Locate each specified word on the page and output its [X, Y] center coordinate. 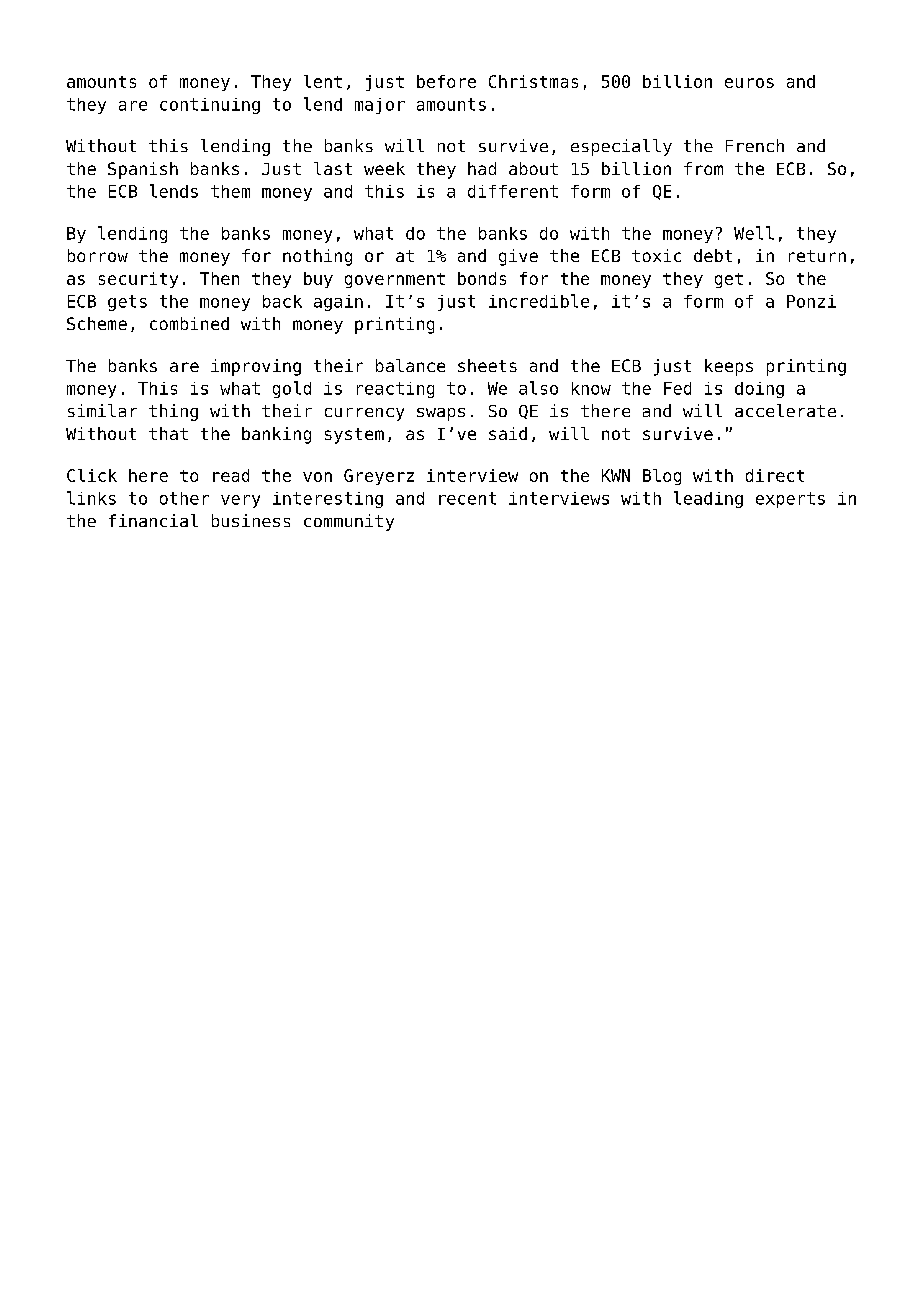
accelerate [785, 410]
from [703, 168]
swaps [441, 414]
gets [127, 303]
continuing [210, 106]
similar [102, 410]
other [184, 498]
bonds [482, 278]
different [513, 191]
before [446, 81]
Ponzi [811, 301]
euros [749, 83]
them [230, 191]
